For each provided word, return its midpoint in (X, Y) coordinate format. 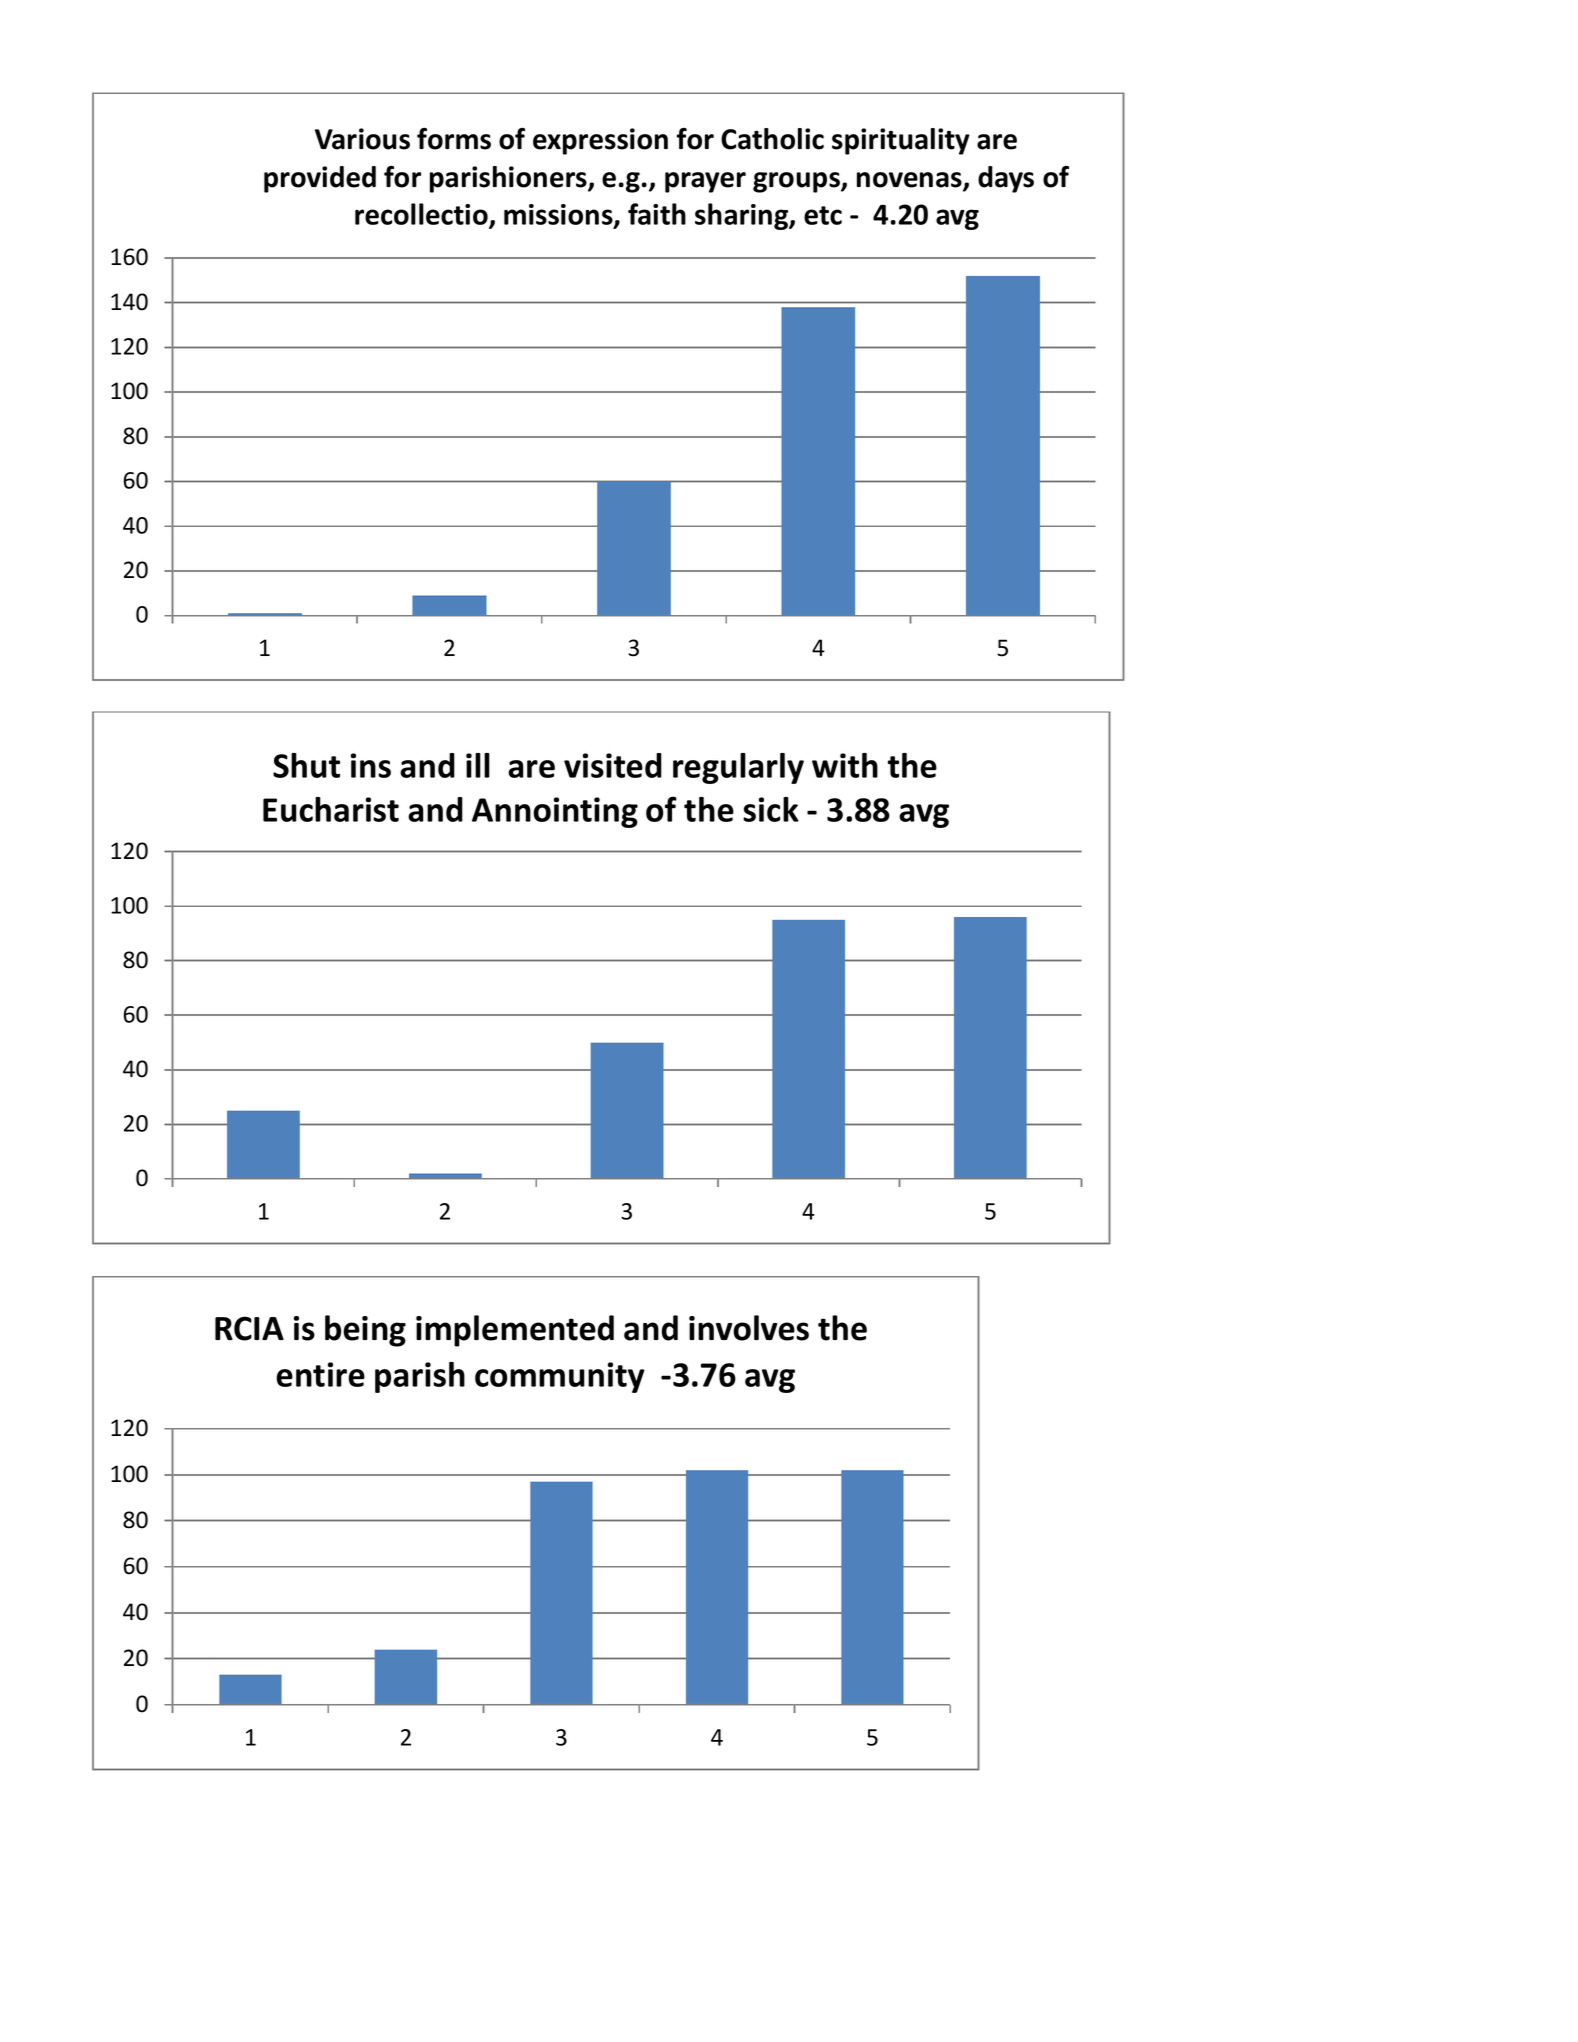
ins (371, 765)
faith (657, 214)
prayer (705, 182)
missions (559, 216)
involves (749, 1328)
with (845, 765)
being (365, 1331)
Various (362, 139)
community (560, 1377)
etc (823, 215)
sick (771, 809)
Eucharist (331, 809)
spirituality (901, 141)
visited (613, 765)
